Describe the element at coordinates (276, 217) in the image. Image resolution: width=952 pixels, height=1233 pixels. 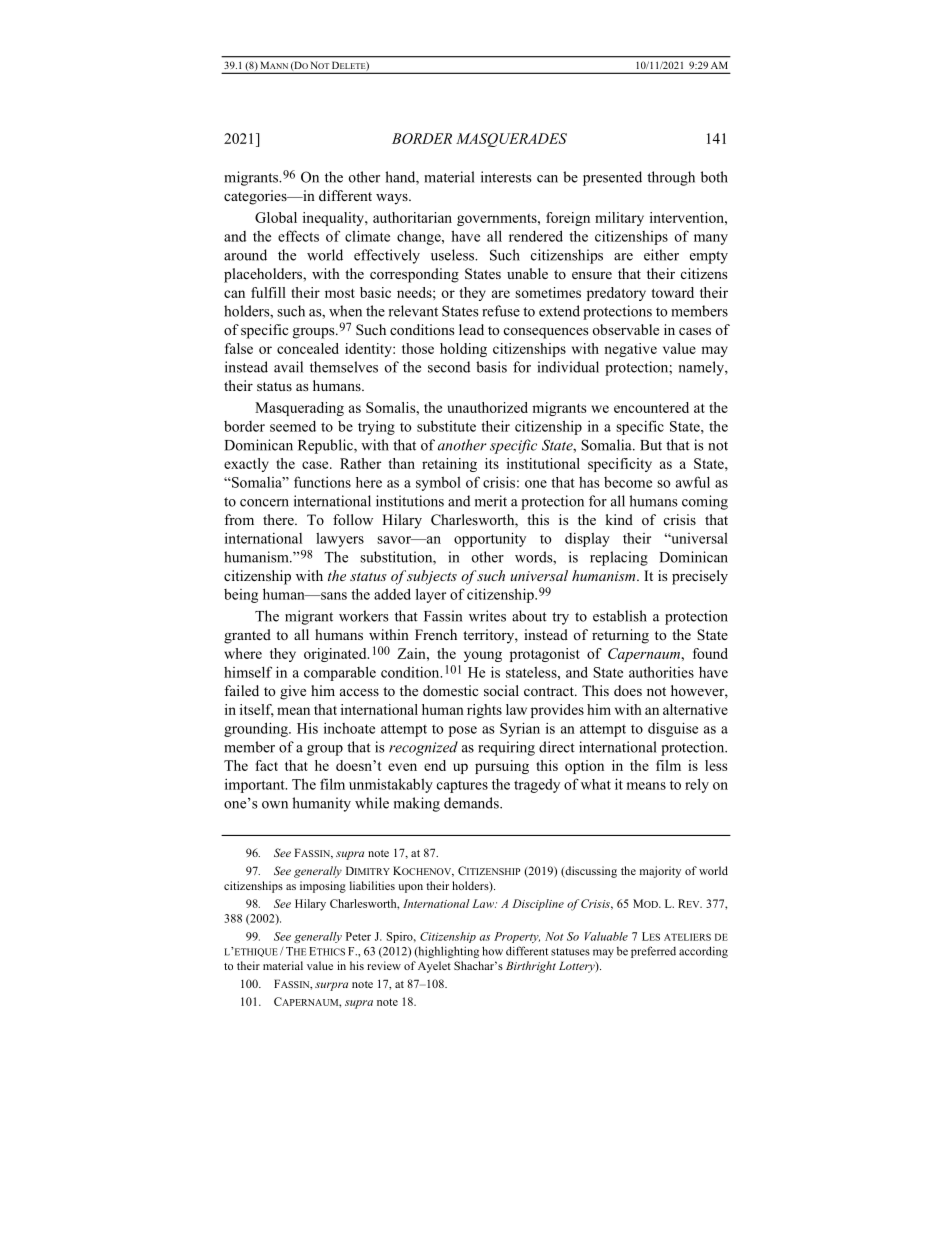
I see `Global` at that location.
